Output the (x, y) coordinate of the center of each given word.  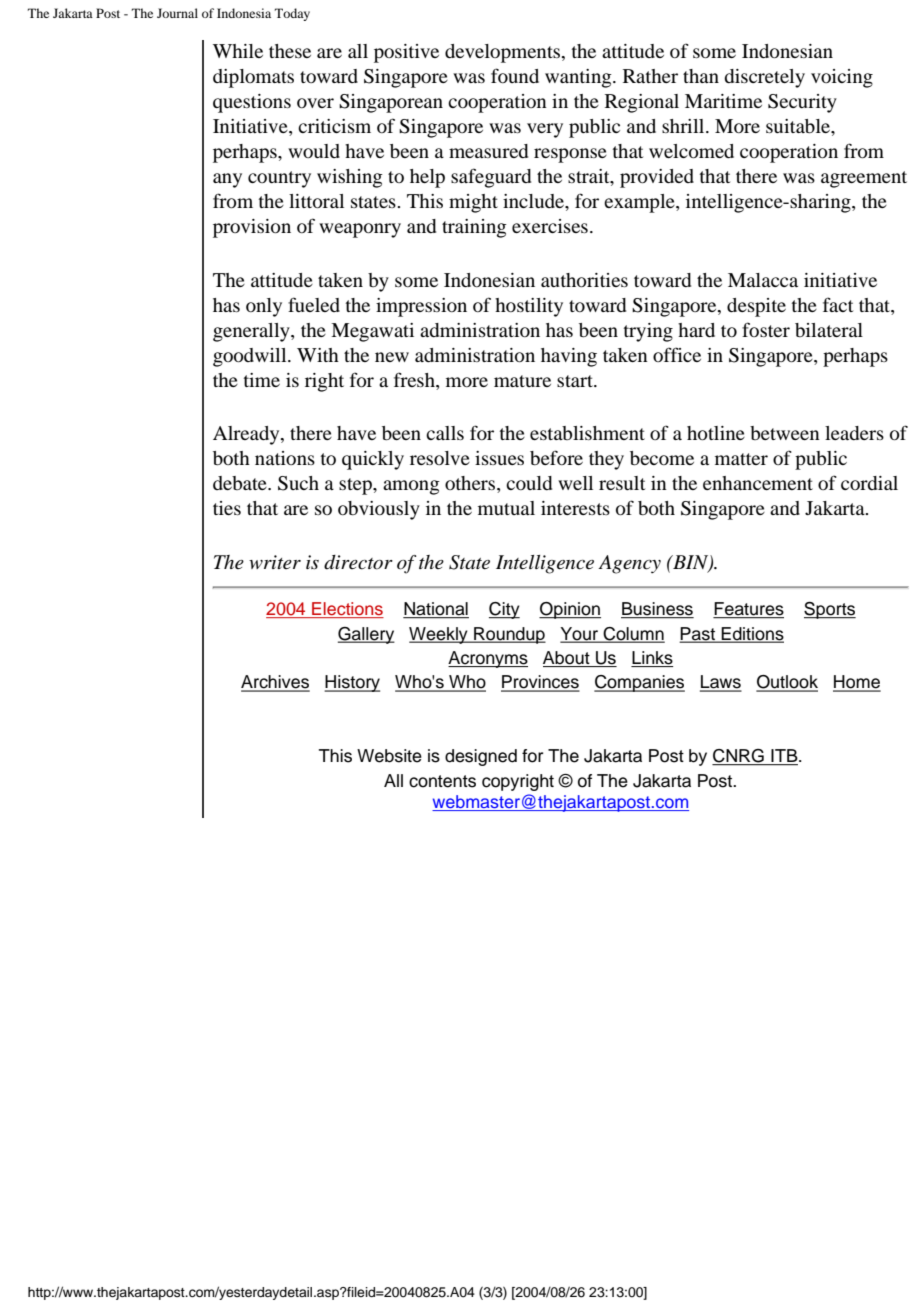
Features (748, 610)
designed (481, 757)
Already (247, 435)
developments (504, 53)
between (785, 433)
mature (522, 381)
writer (275, 562)
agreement (864, 179)
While (238, 51)
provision (252, 228)
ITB (784, 757)
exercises (550, 226)
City (504, 610)
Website (389, 756)
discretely (764, 78)
